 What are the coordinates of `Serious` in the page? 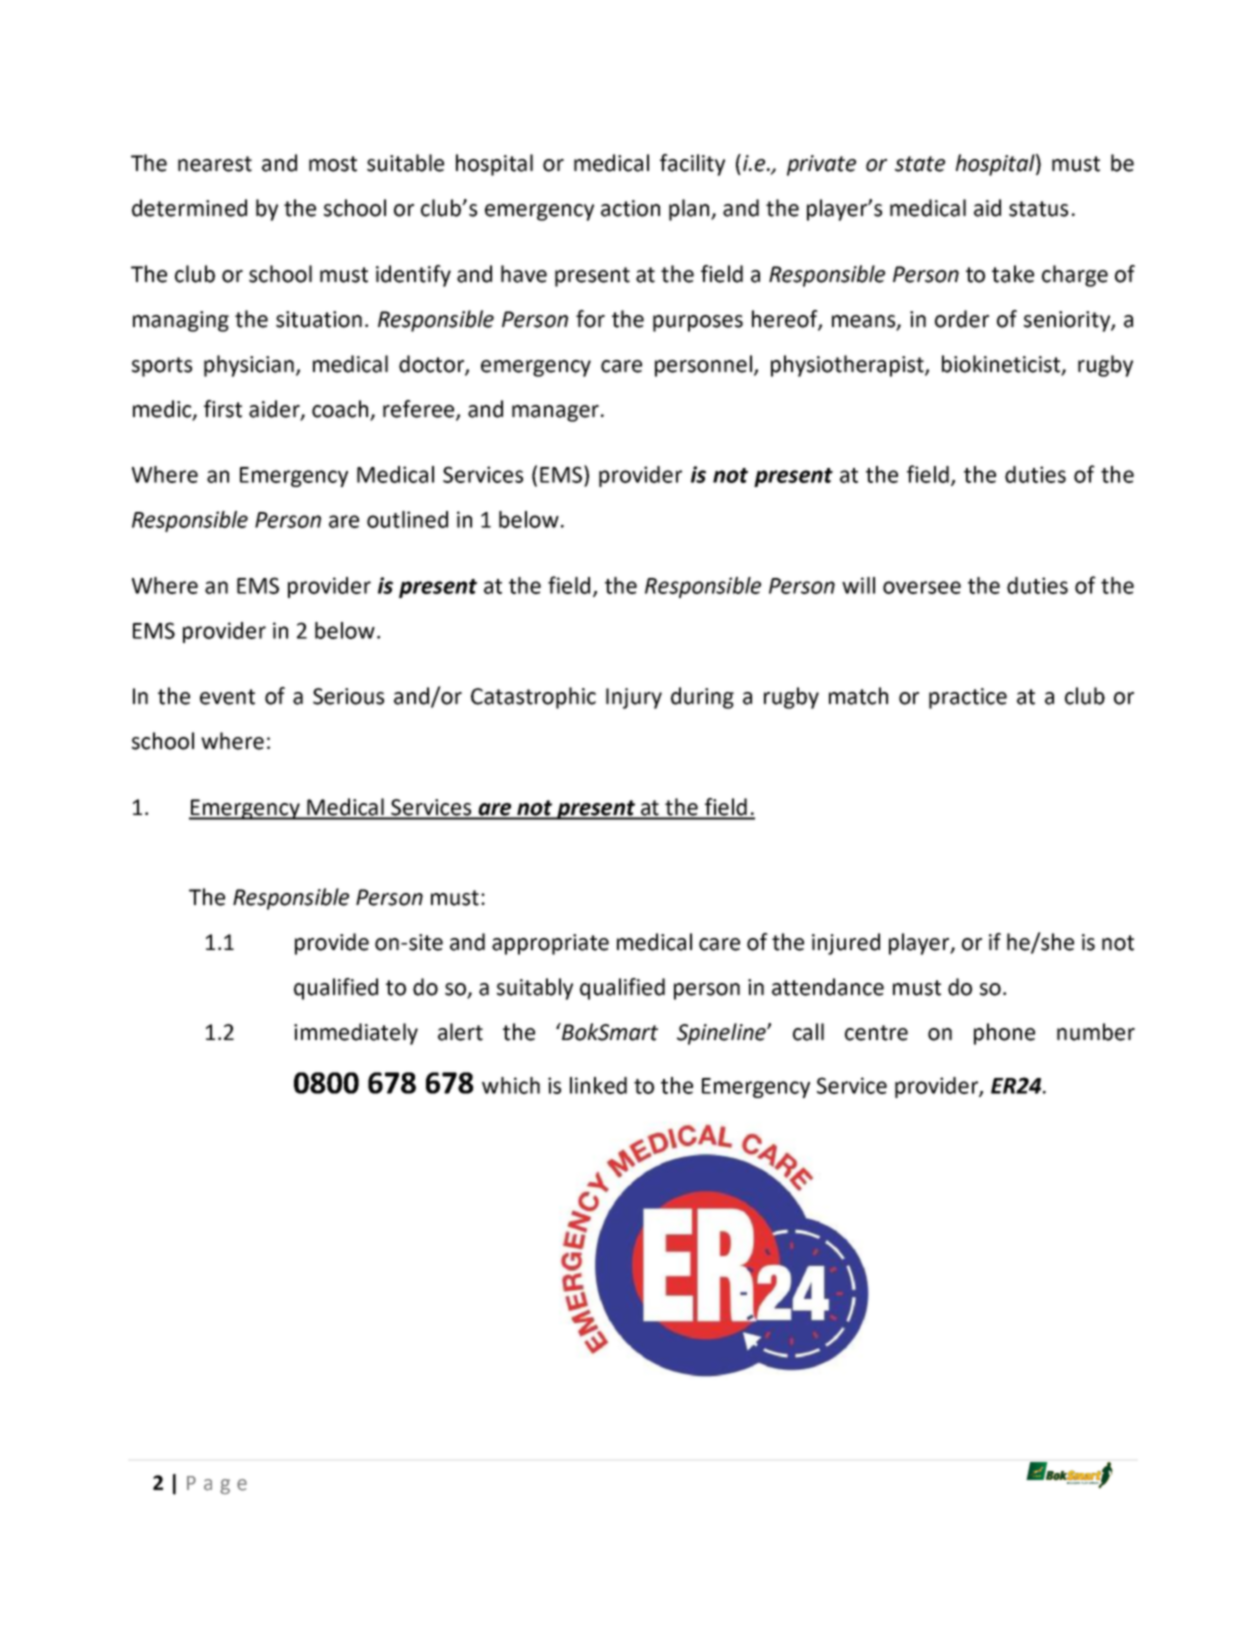 It's located at (348, 696).
